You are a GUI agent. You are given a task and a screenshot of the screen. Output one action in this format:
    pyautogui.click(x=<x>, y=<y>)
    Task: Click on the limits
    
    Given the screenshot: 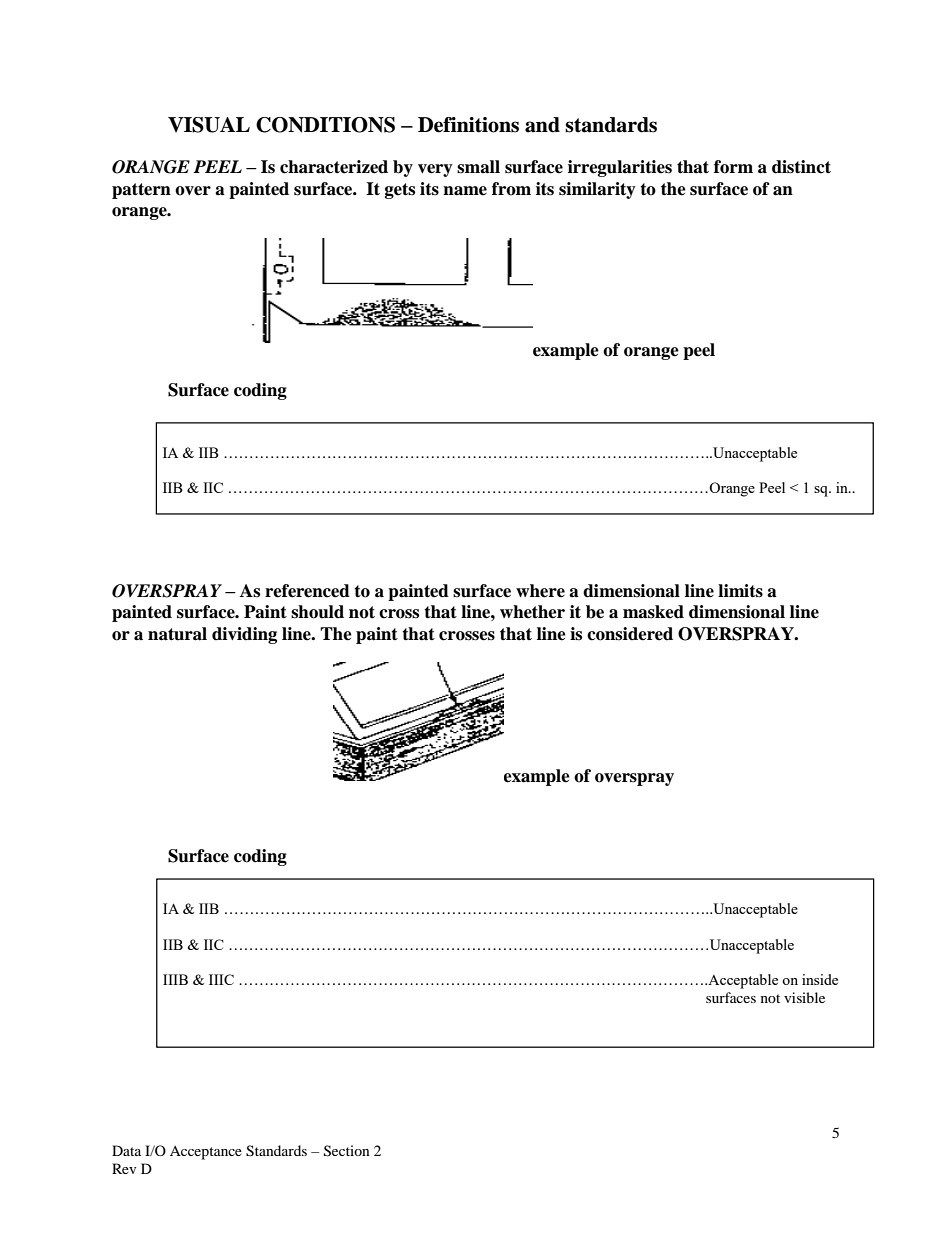 What is the action you would take?
    pyautogui.click(x=740, y=591)
